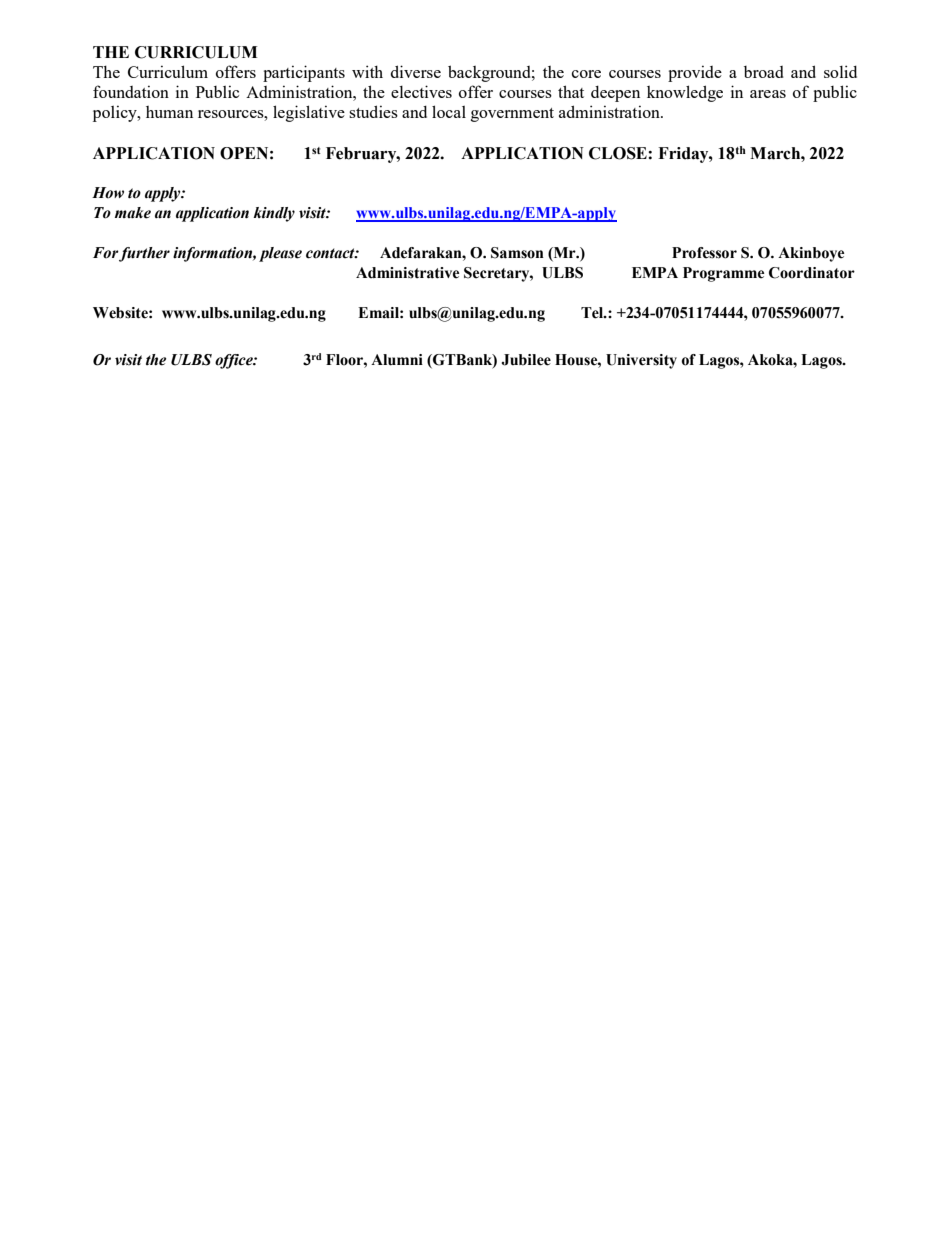 The width and height of the page is (952, 1233). Describe the element at coordinates (812, 273) in the page. I see `Coordinator` at that location.
